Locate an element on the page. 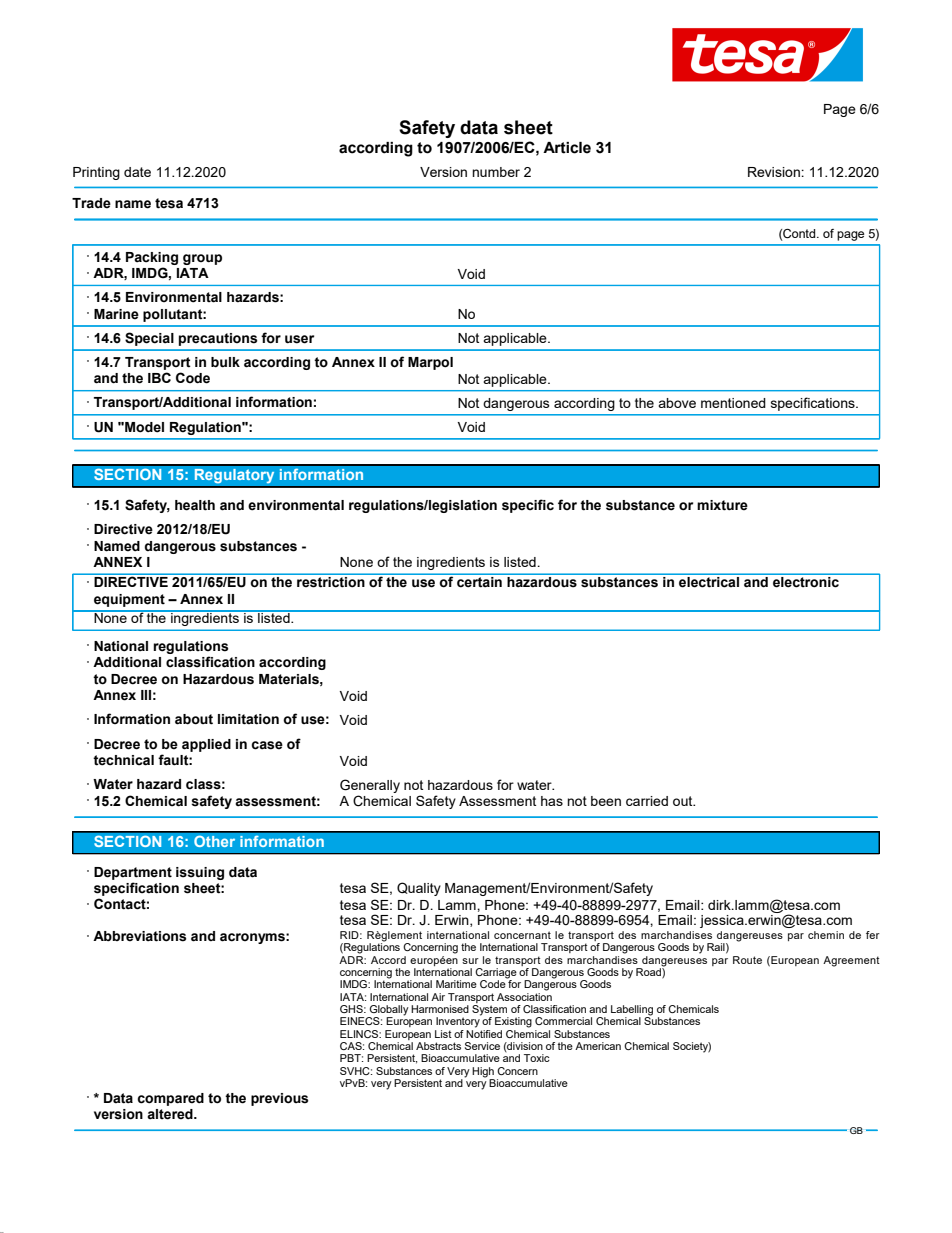 The image size is (952, 1233). electronic is located at coordinates (806, 582).
